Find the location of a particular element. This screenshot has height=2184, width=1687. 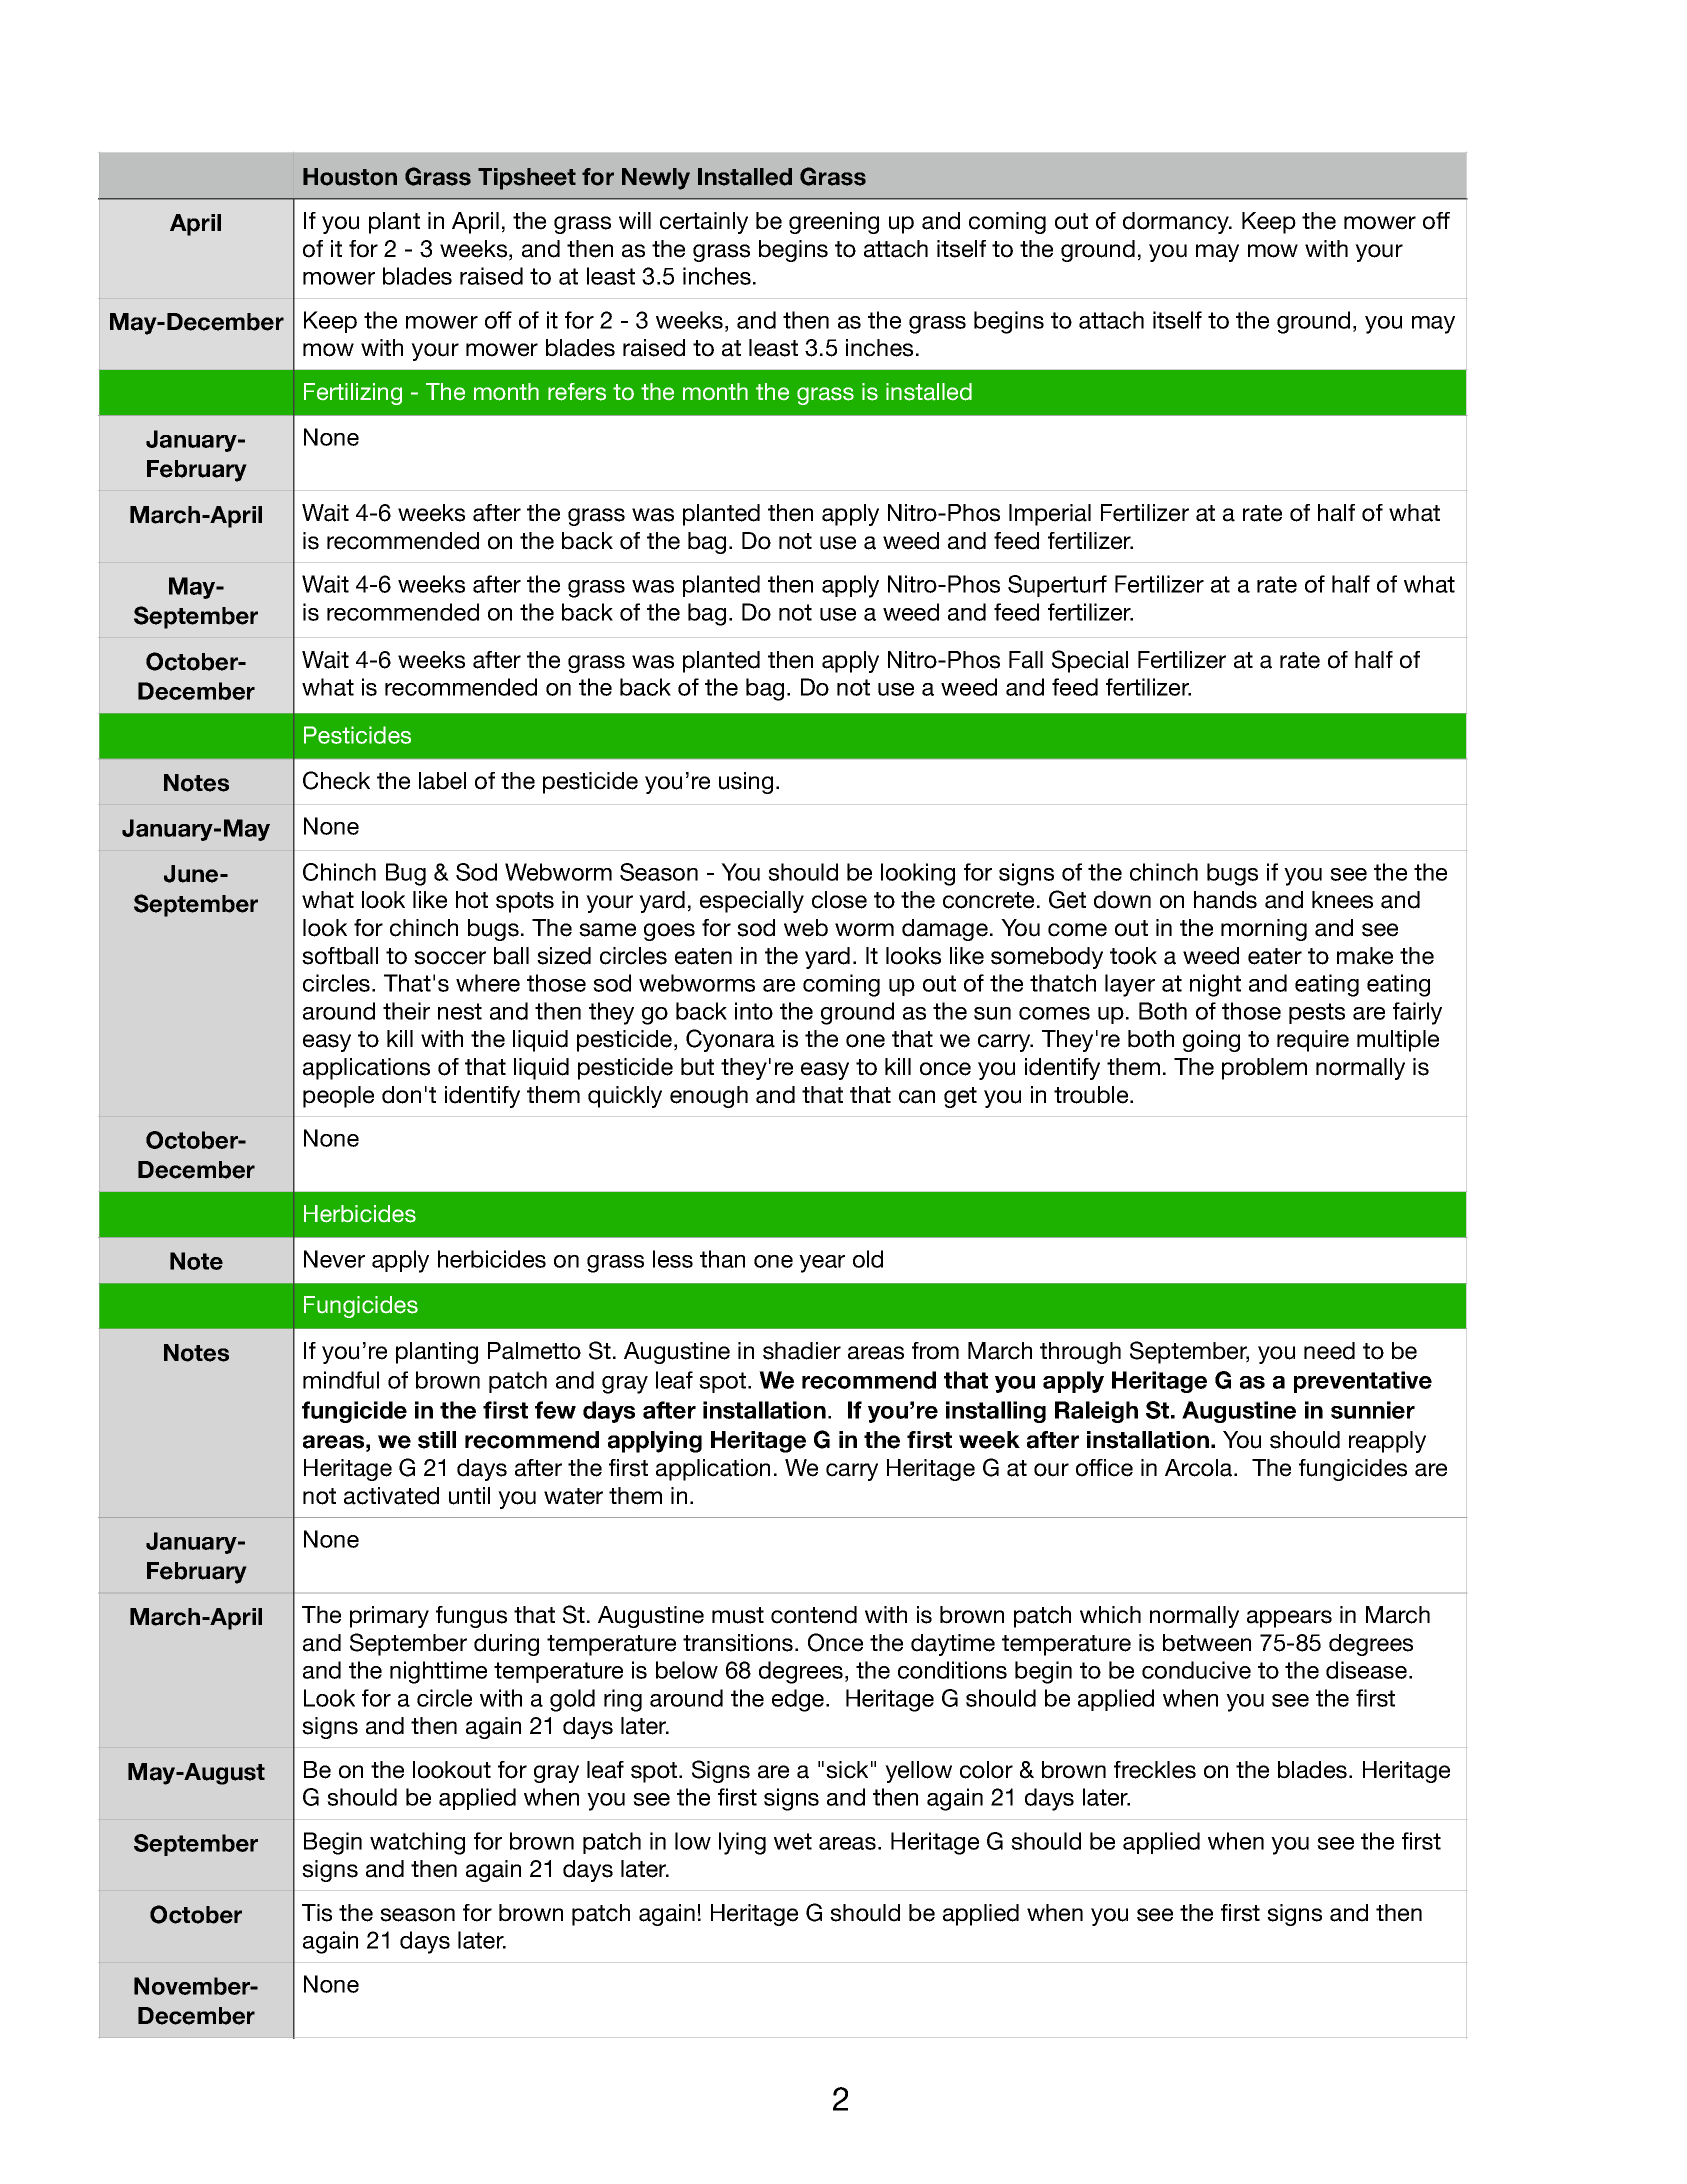

watching is located at coordinates (417, 1843).
